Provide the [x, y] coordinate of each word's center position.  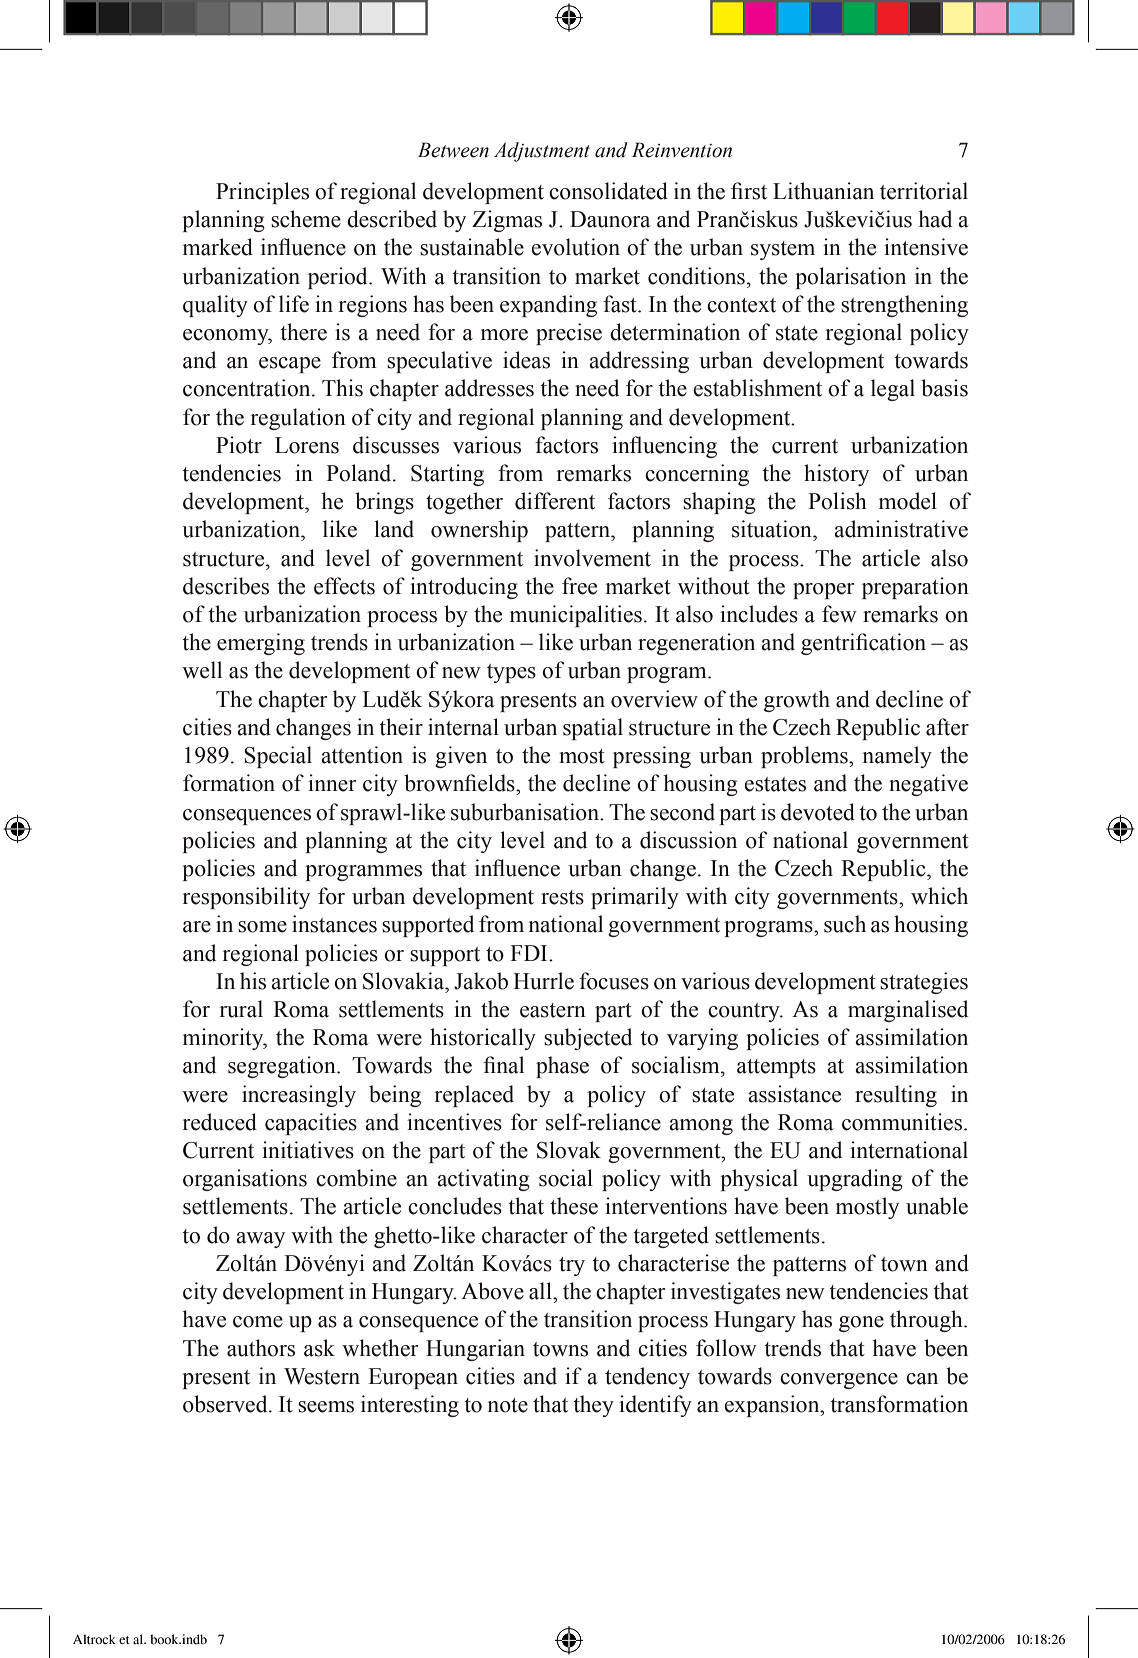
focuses [614, 981]
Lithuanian [823, 191]
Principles [262, 193]
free [579, 586]
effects [344, 586]
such [845, 924]
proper [823, 591]
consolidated [608, 191]
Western [322, 1376]
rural [241, 1009]
